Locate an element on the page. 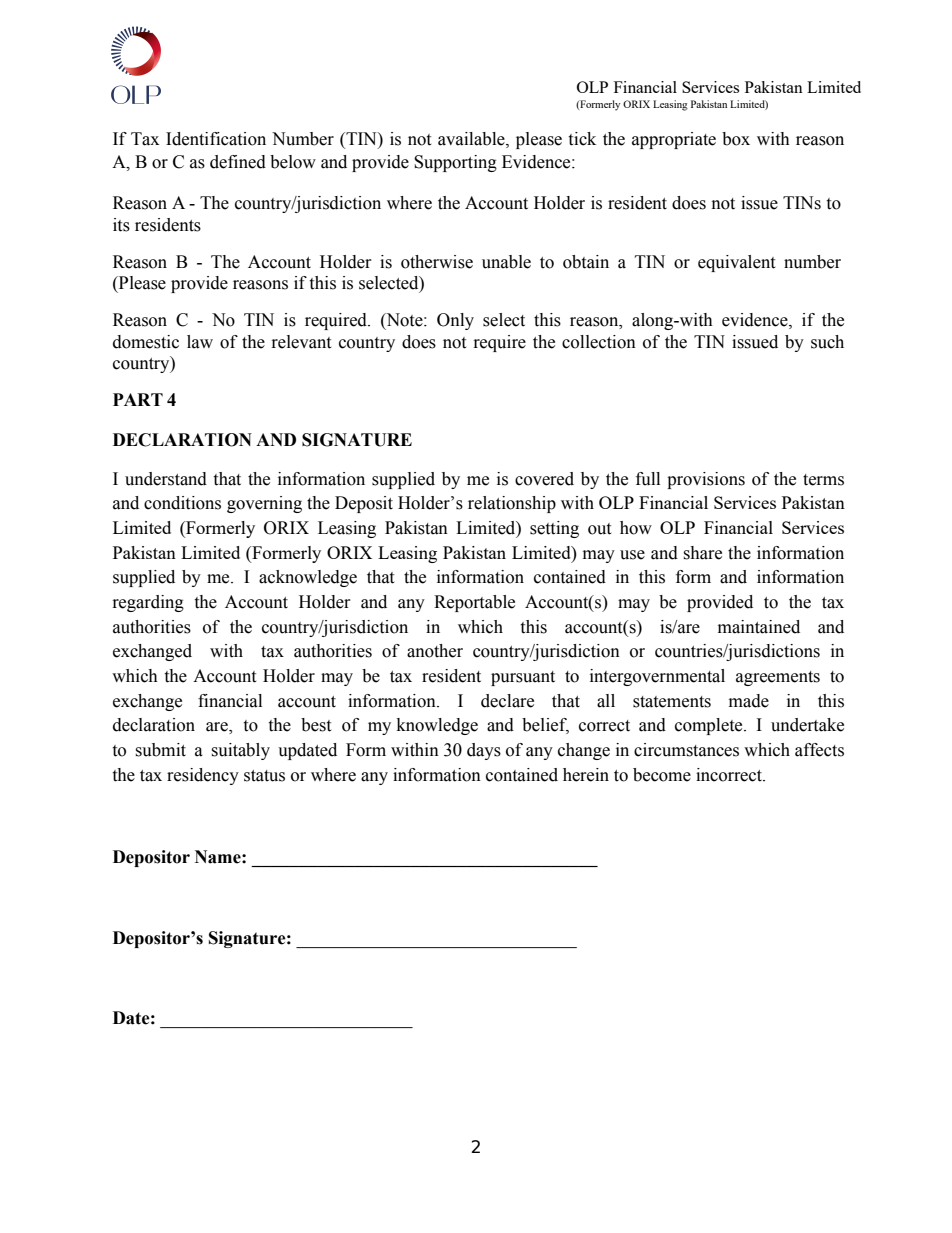  share is located at coordinates (702, 553).
